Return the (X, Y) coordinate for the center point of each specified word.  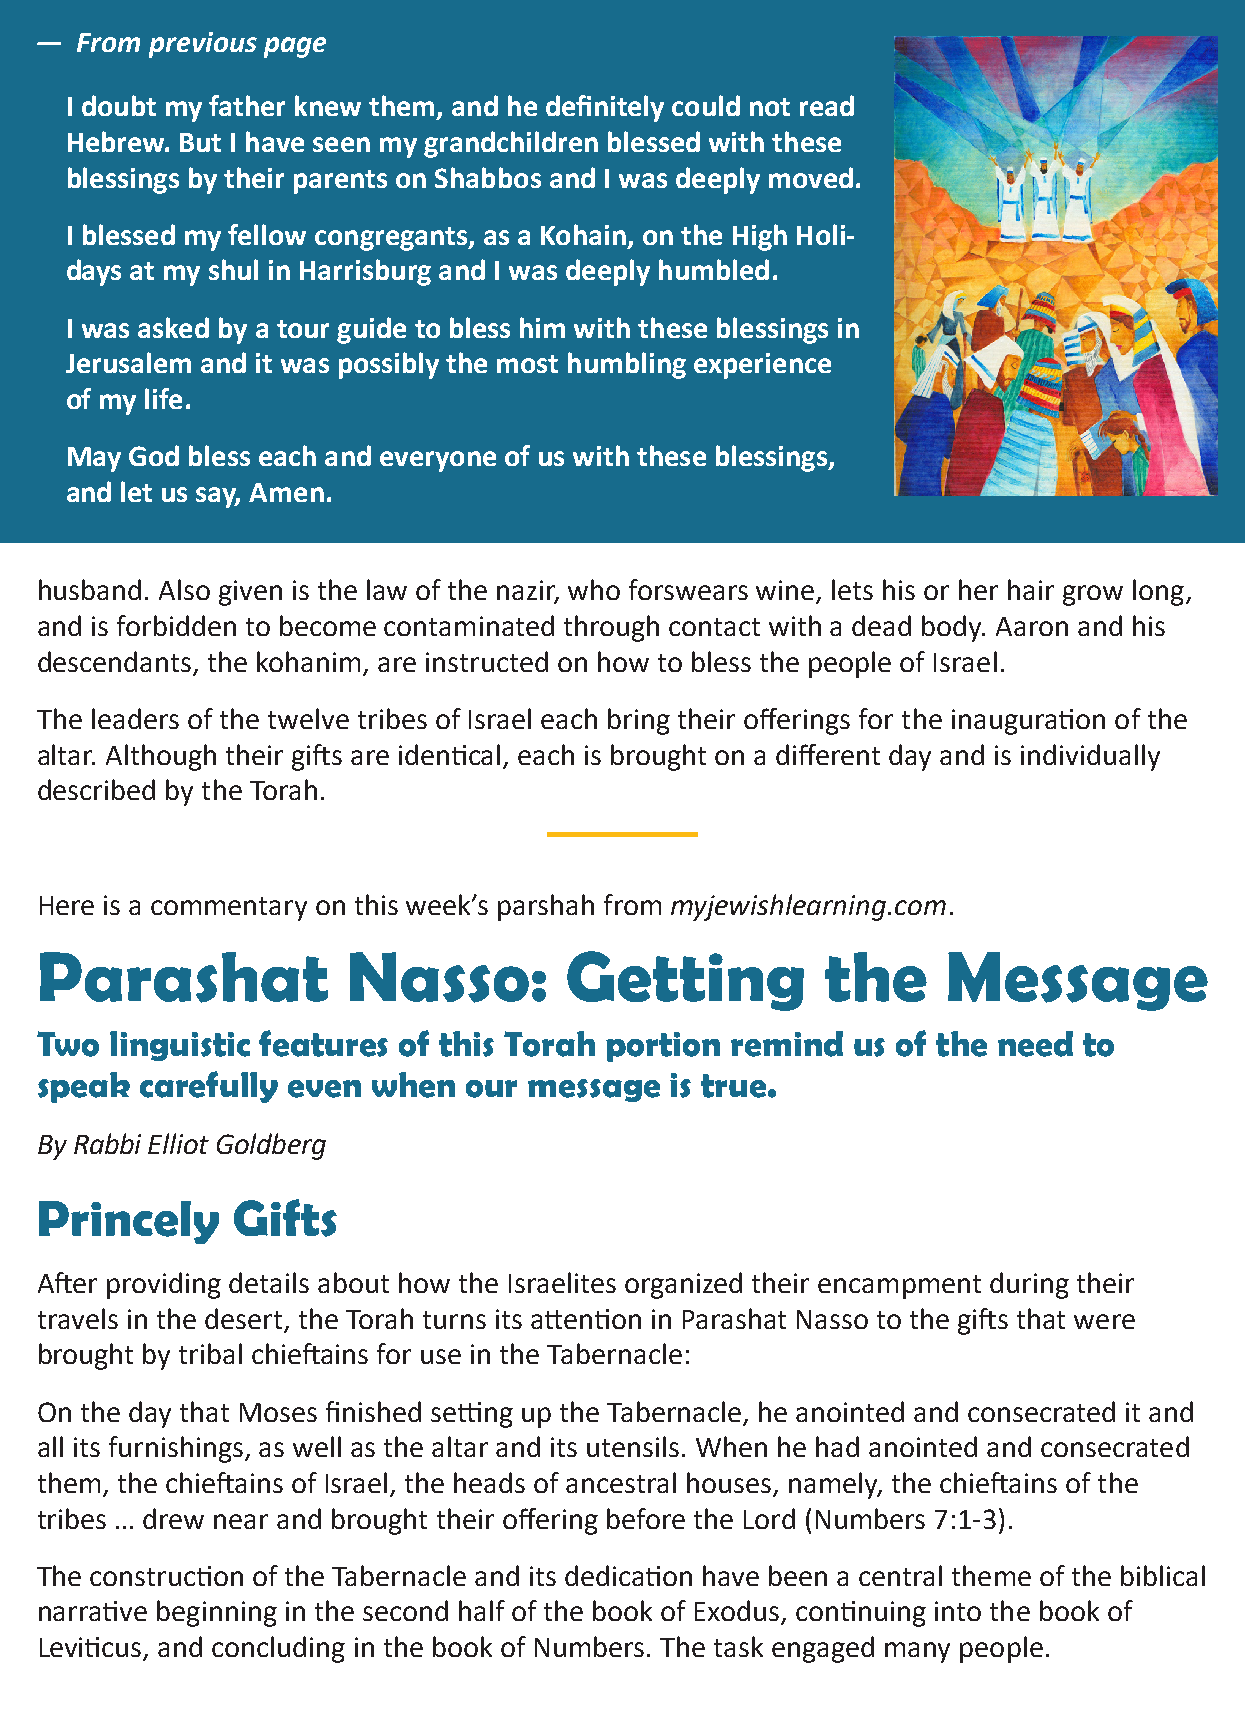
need (1035, 1044)
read (827, 105)
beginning (217, 1613)
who (594, 589)
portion (663, 1047)
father (247, 105)
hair (1031, 589)
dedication (628, 1575)
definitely (605, 108)
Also (184, 589)
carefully (209, 1087)
